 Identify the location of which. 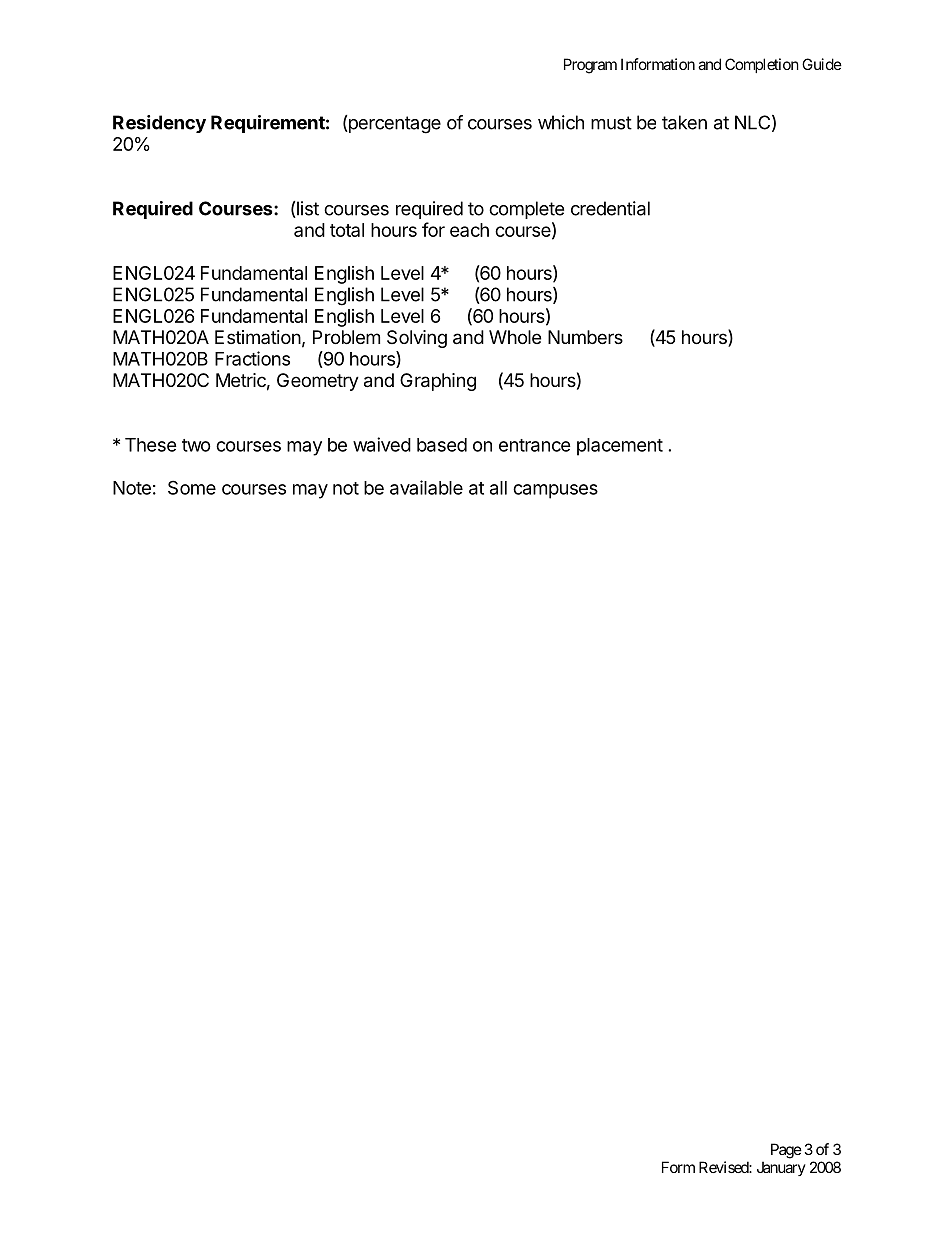
(561, 122).
